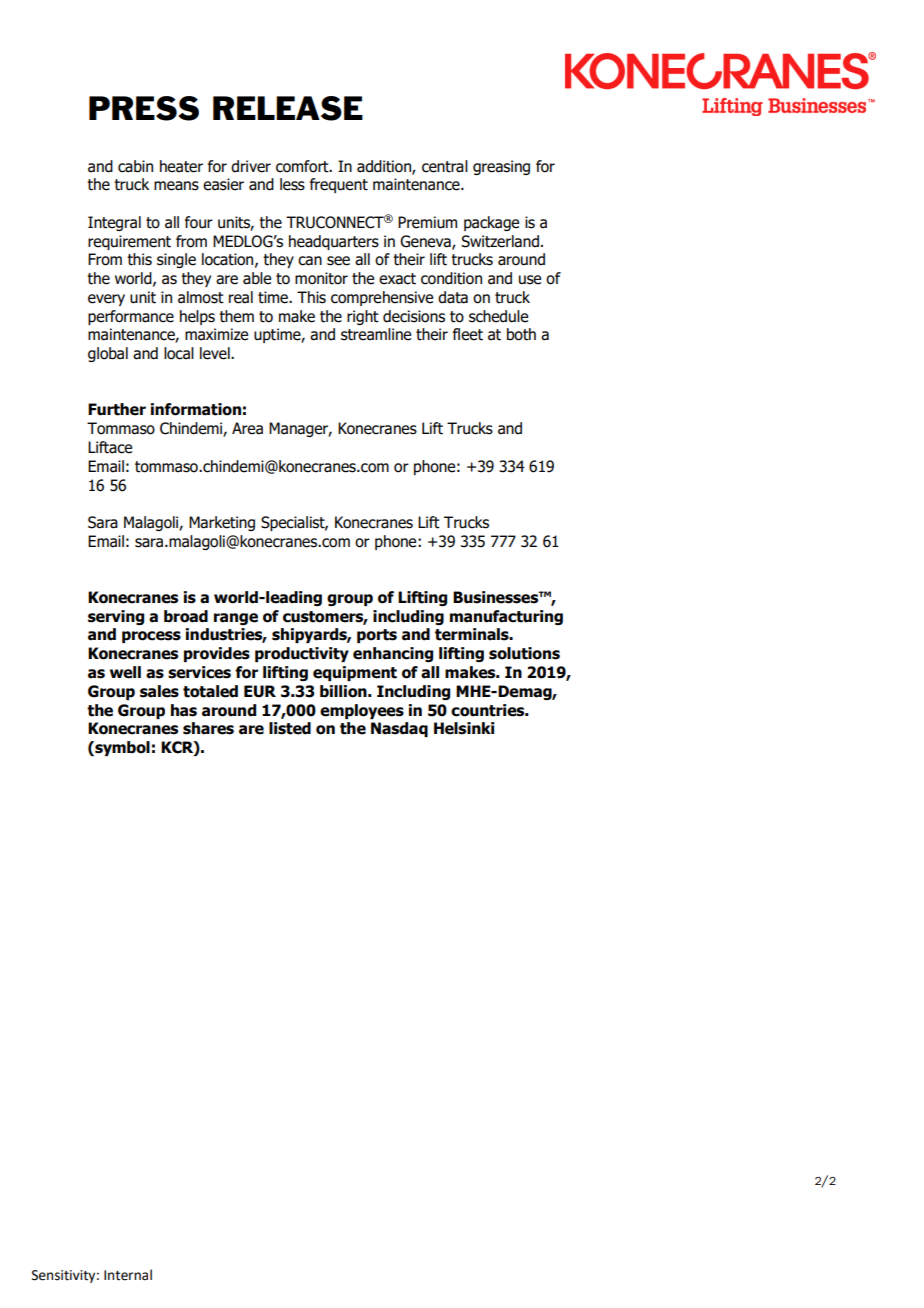 The width and height of the page is (924, 1308). I want to click on productivity, so click(302, 654).
